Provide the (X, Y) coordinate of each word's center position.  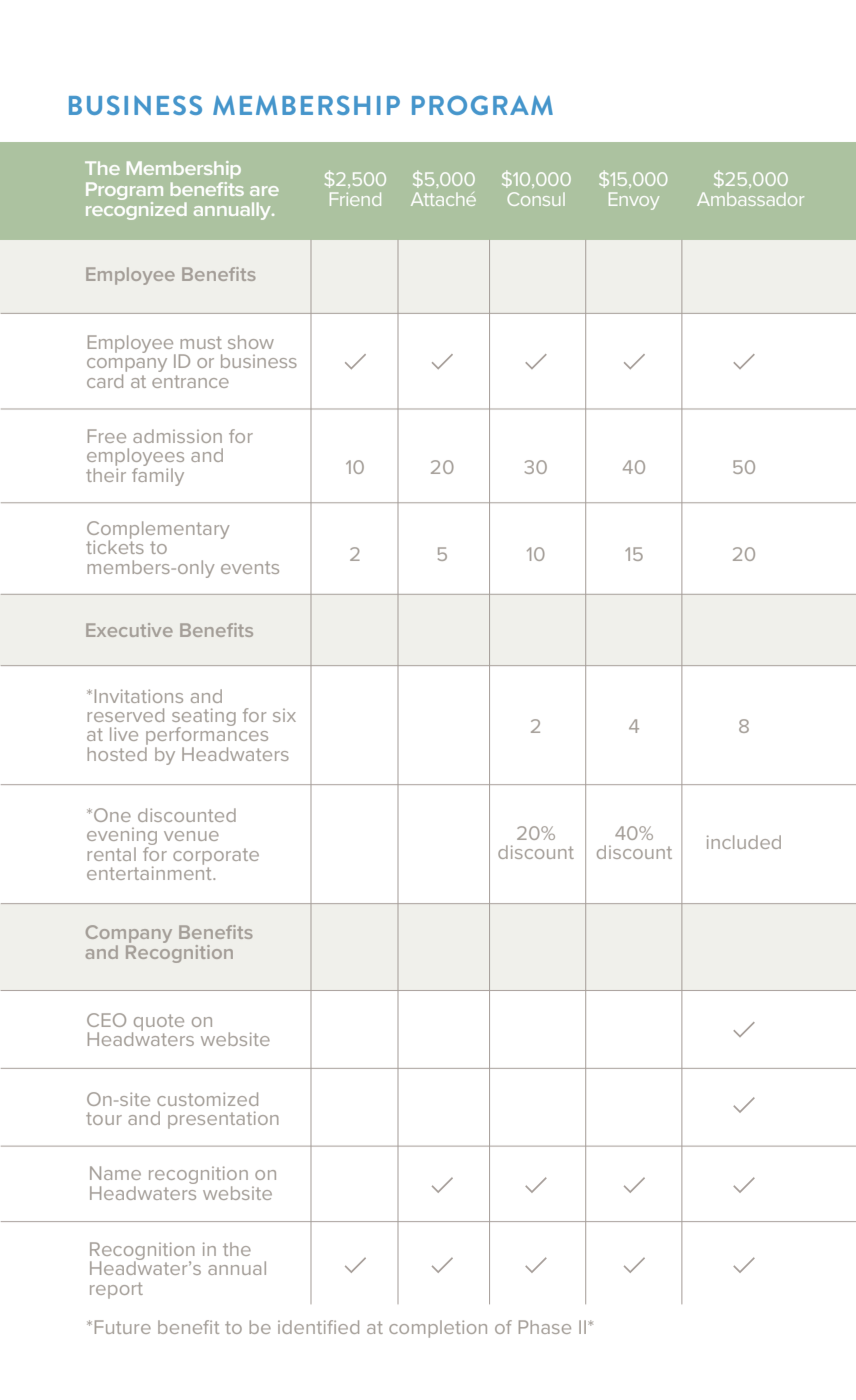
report (116, 1290)
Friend (355, 199)
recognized (136, 209)
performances (206, 736)
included (744, 842)
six (284, 715)
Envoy (634, 201)
